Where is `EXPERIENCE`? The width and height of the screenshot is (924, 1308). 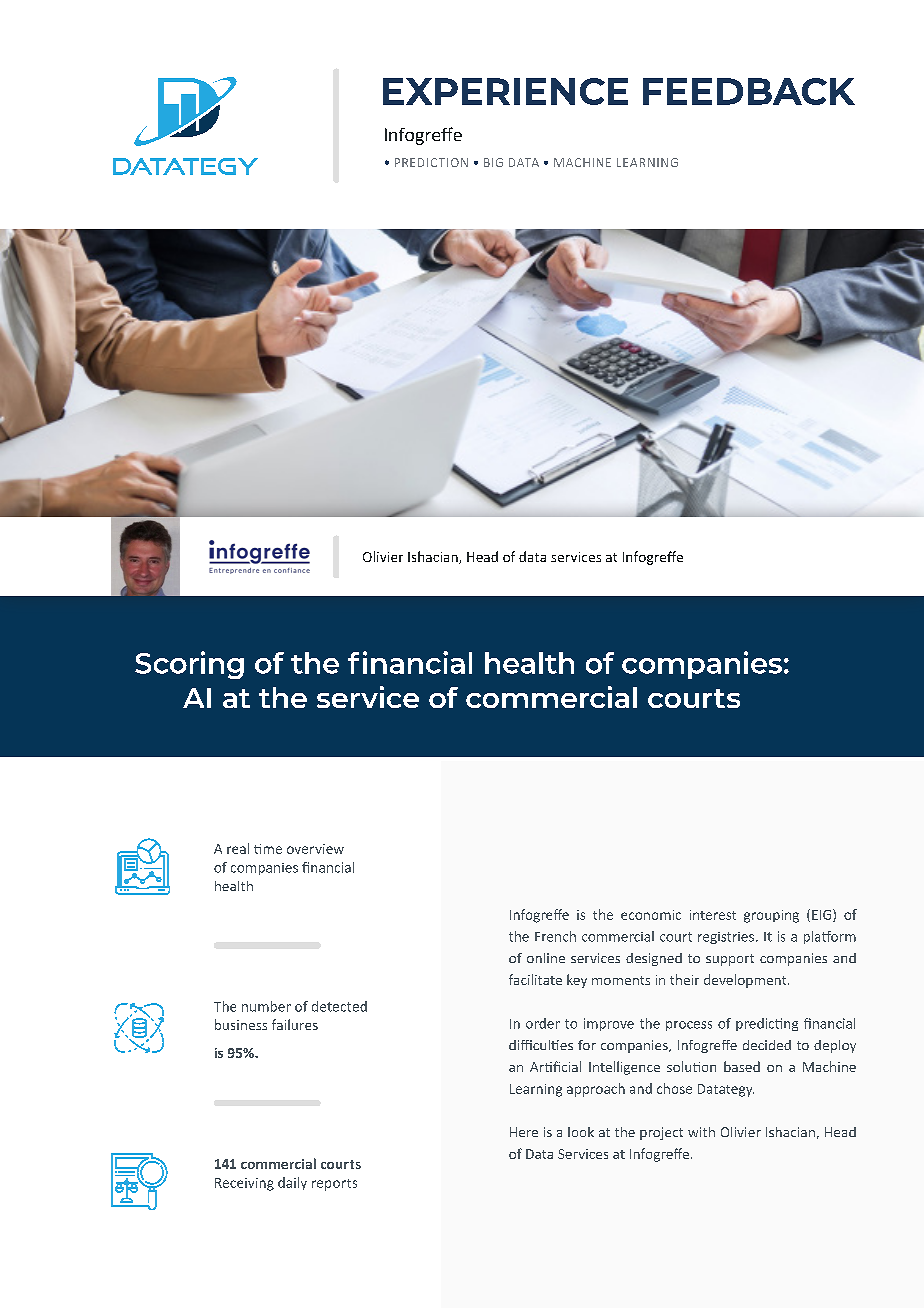
EXPERIENCE is located at coordinates (505, 91).
